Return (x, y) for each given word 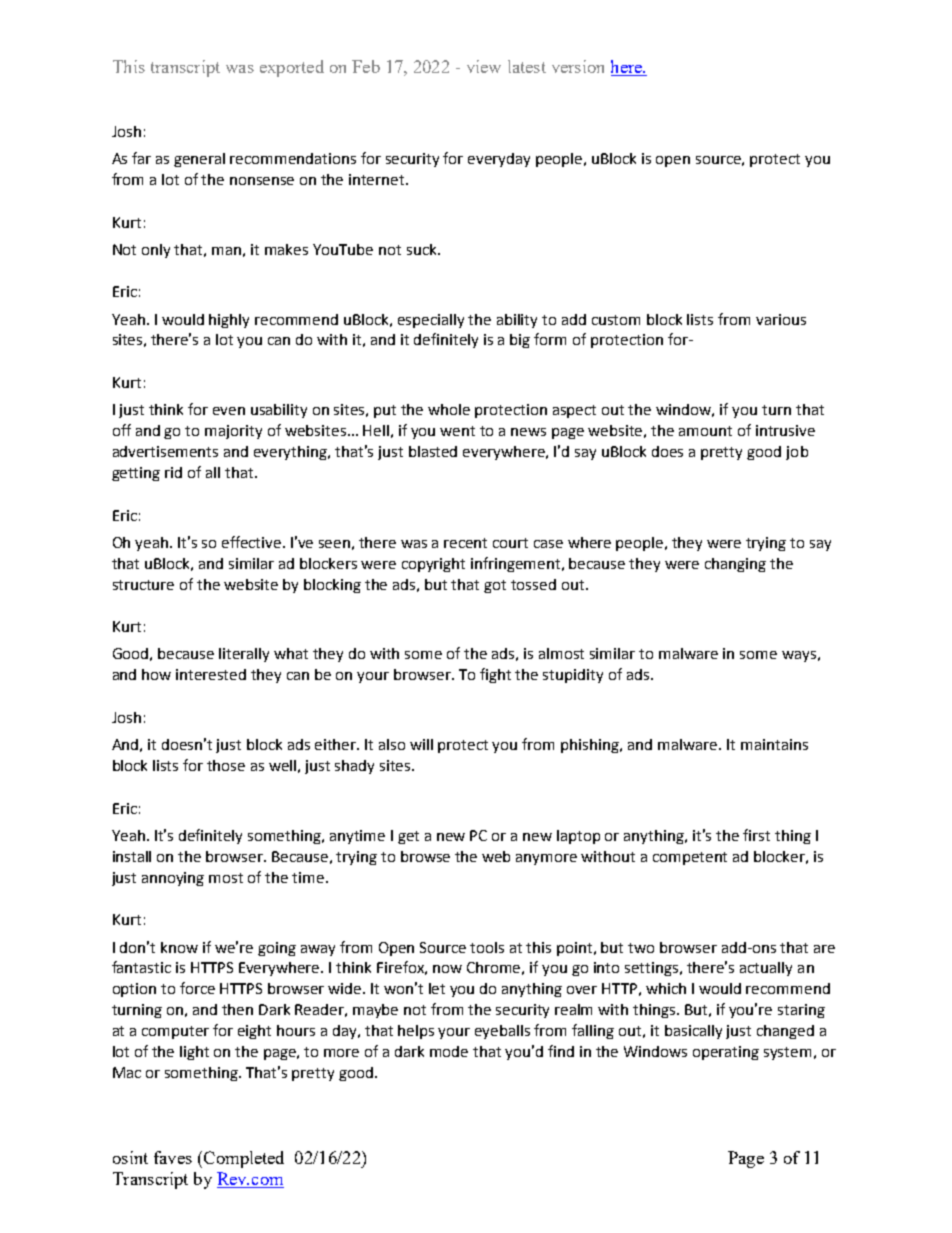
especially (431, 321)
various (781, 319)
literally (244, 655)
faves (173, 1157)
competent (690, 858)
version (578, 66)
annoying (173, 879)
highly (229, 321)
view (484, 66)
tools (487, 947)
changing (735, 565)
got (495, 586)
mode (449, 1051)
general (199, 160)
